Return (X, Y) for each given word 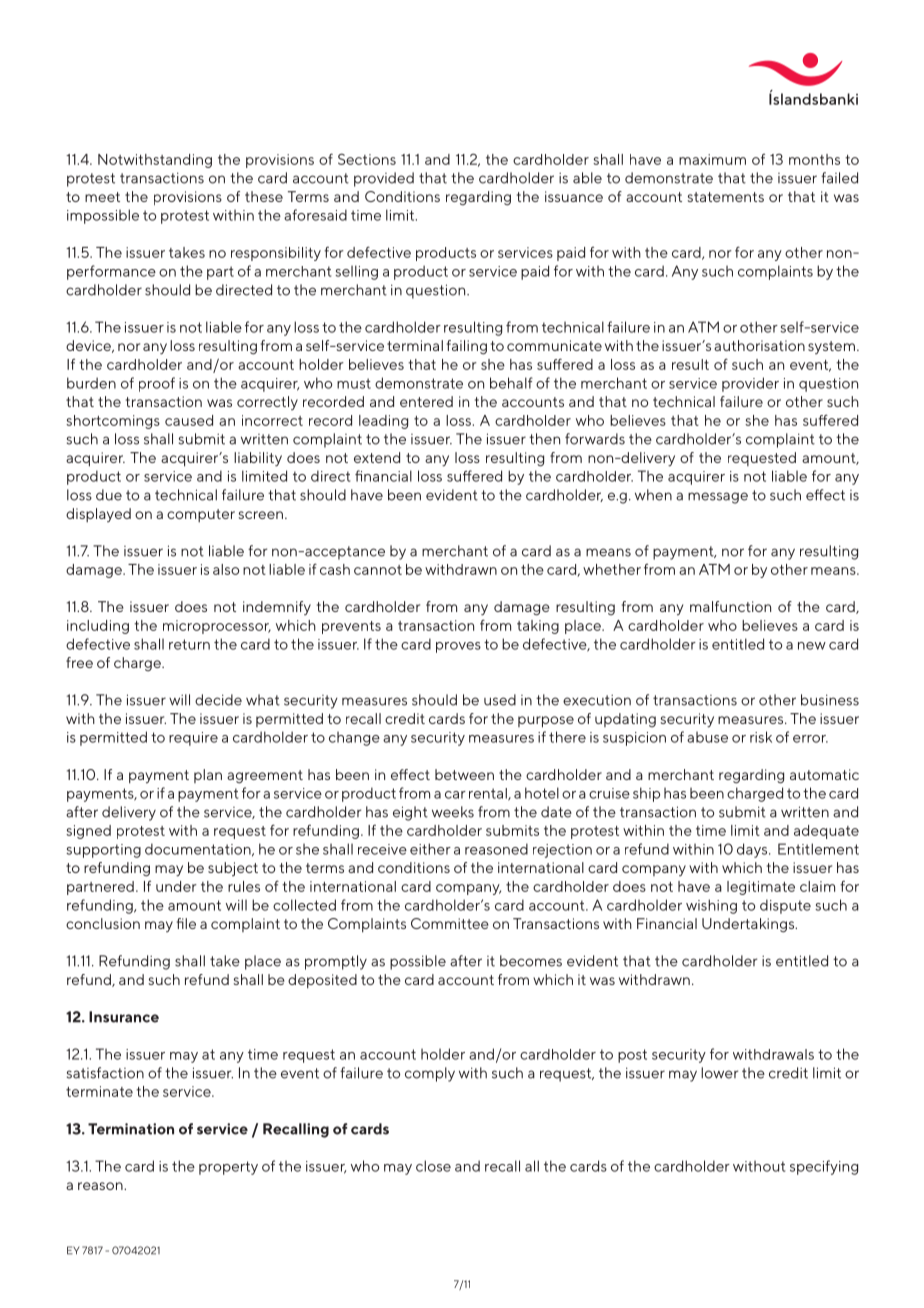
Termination (131, 1129)
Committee (450, 923)
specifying (824, 1167)
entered (426, 401)
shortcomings (113, 422)
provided (384, 179)
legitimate (761, 888)
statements (726, 197)
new (812, 646)
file (186, 923)
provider (750, 384)
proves (458, 647)
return (189, 644)
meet (102, 197)
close (433, 1166)
